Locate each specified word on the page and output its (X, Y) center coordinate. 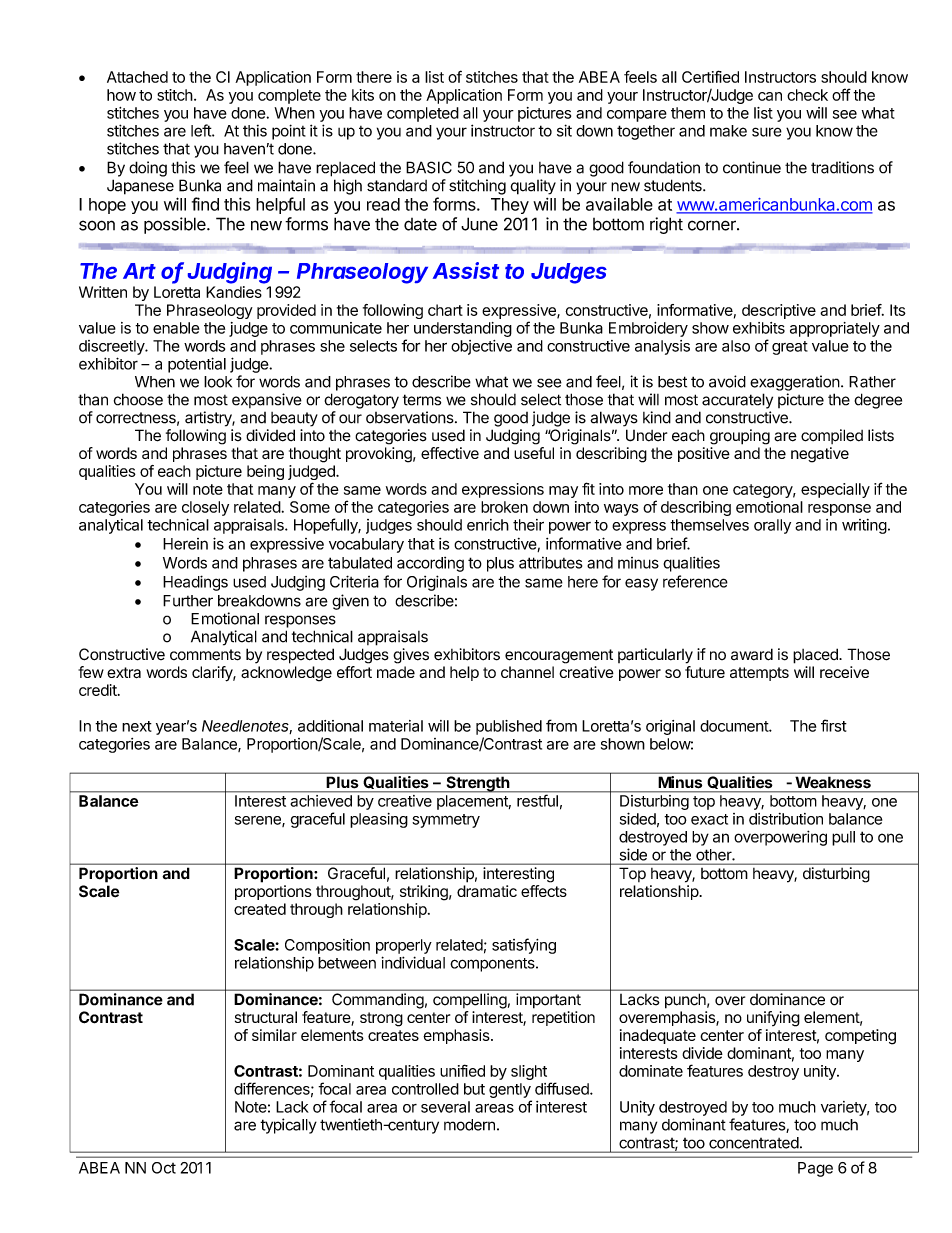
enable (176, 328)
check (807, 95)
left (202, 130)
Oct (164, 1168)
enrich (488, 525)
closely (205, 508)
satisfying (524, 946)
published (509, 727)
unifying (773, 1019)
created (260, 909)
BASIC (429, 167)
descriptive (779, 311)
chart (445, 310)
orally (772, 526)
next (137, 726)
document (735, 726)
